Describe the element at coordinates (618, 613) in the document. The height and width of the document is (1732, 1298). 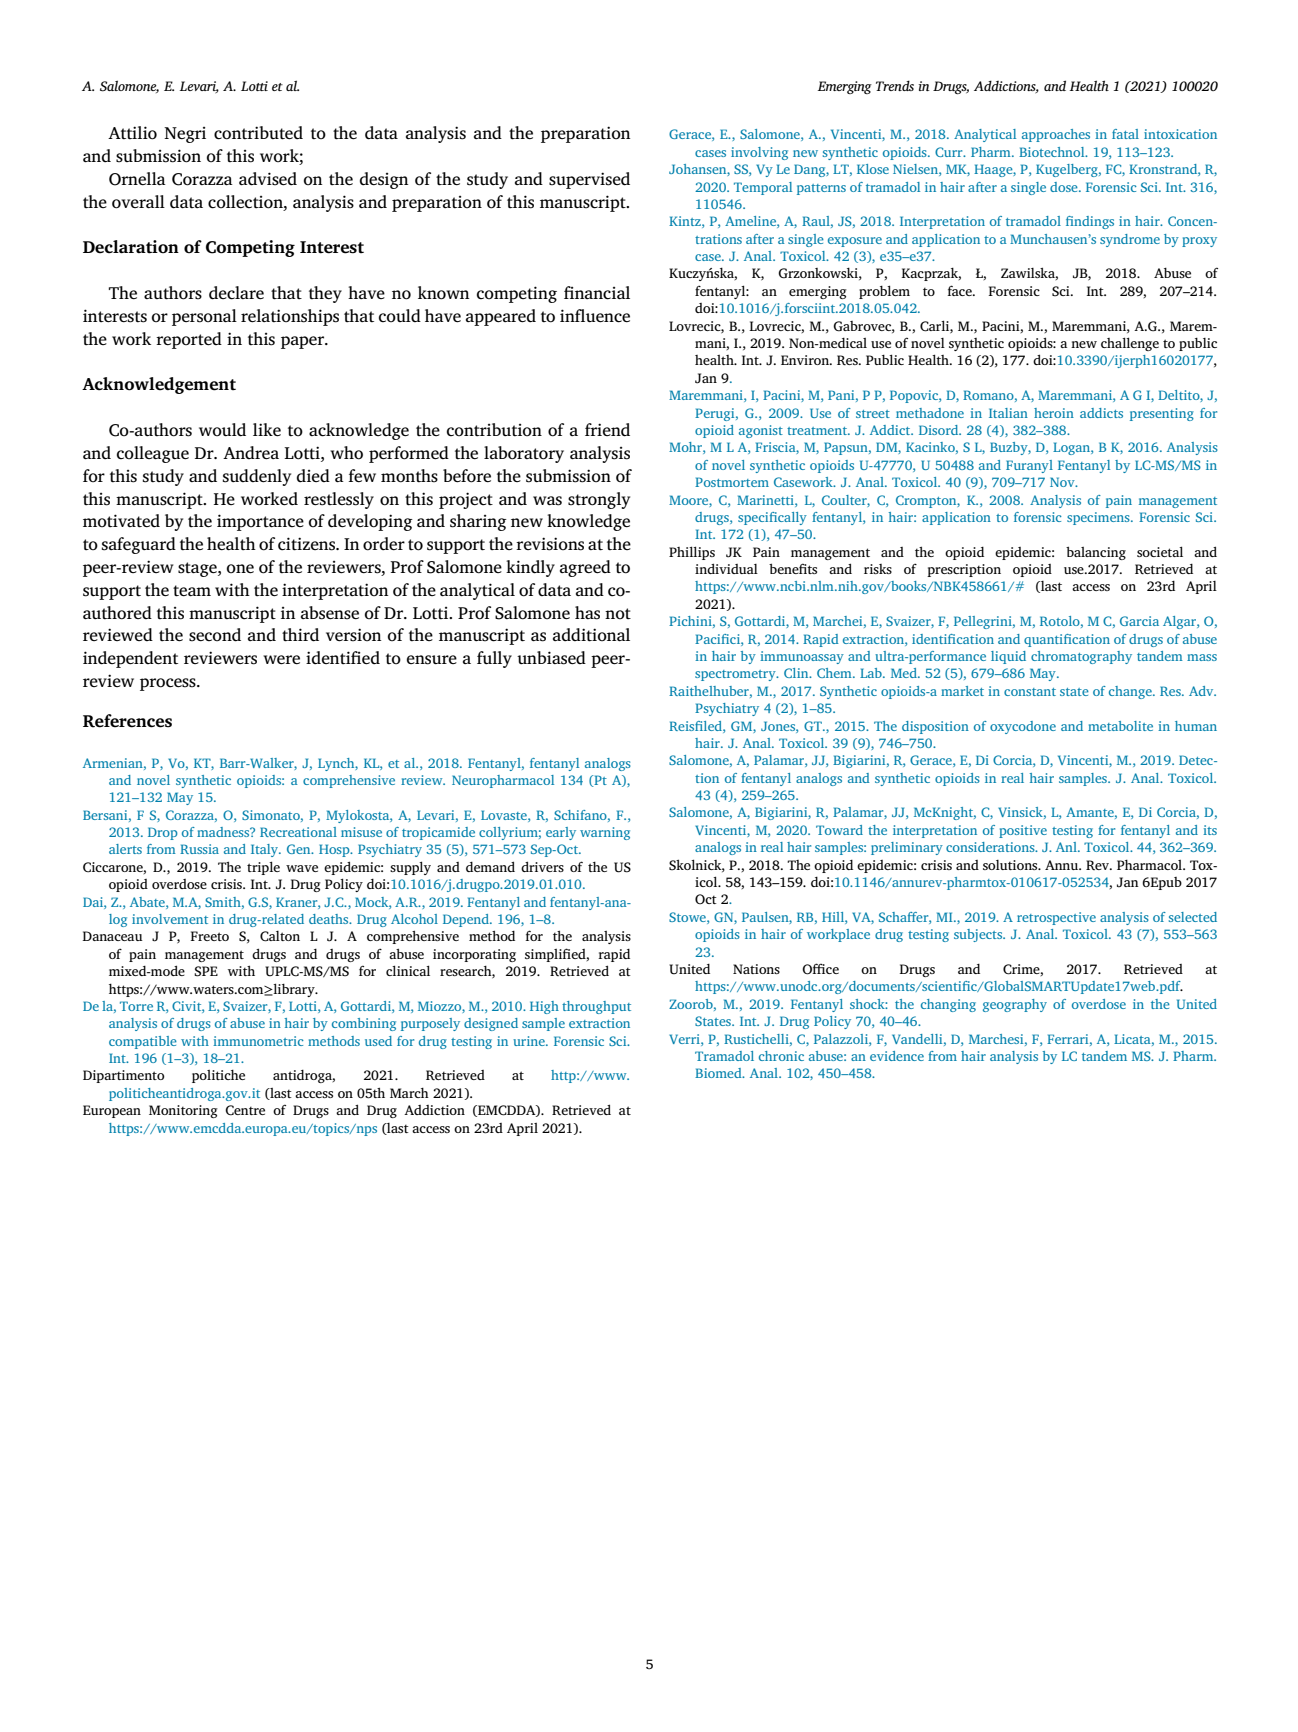
I see `not` at that location.
